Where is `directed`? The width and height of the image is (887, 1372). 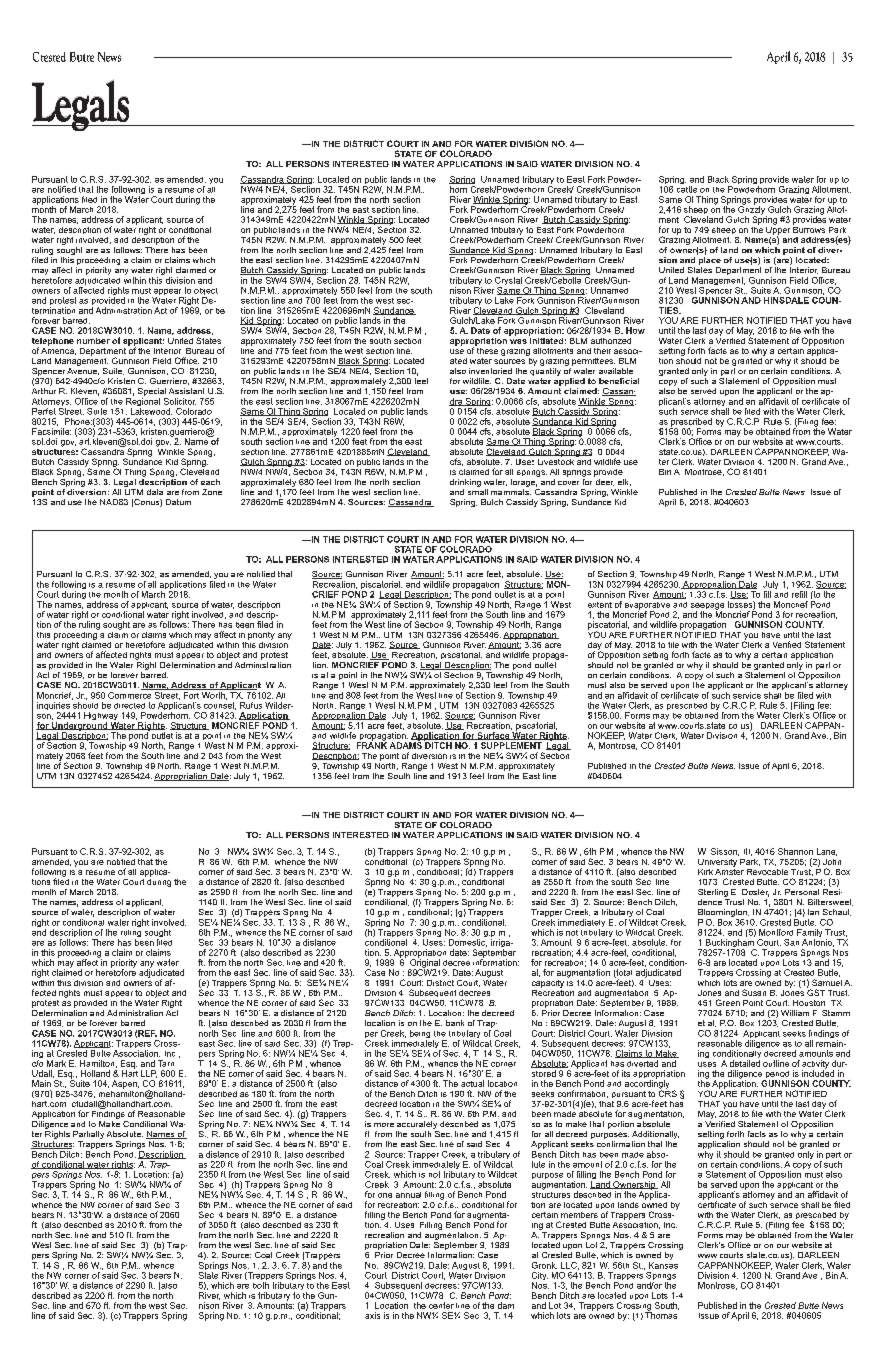 directed is located at coordinates (129, 706).
